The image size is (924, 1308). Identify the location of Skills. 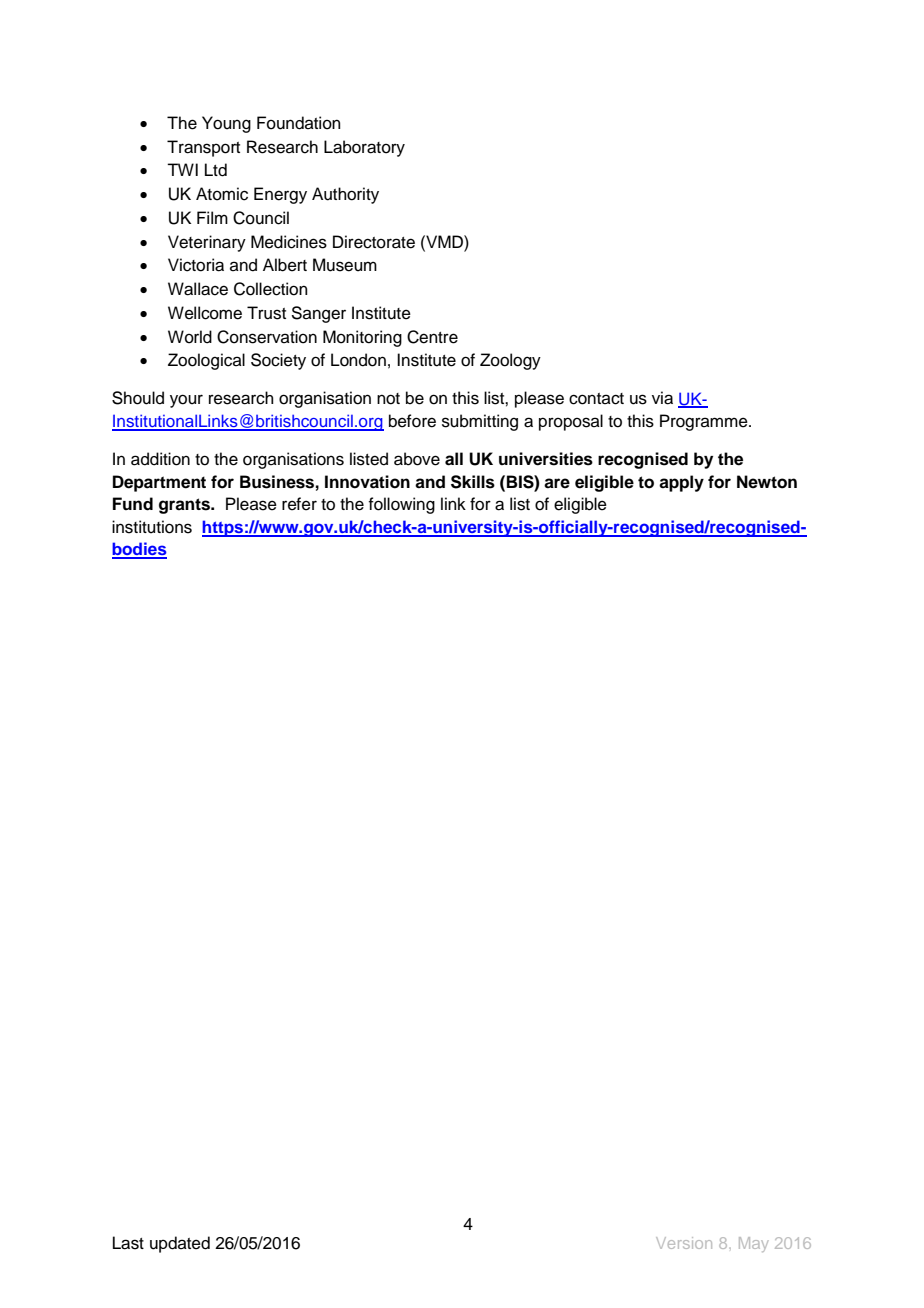
(473, 482).
